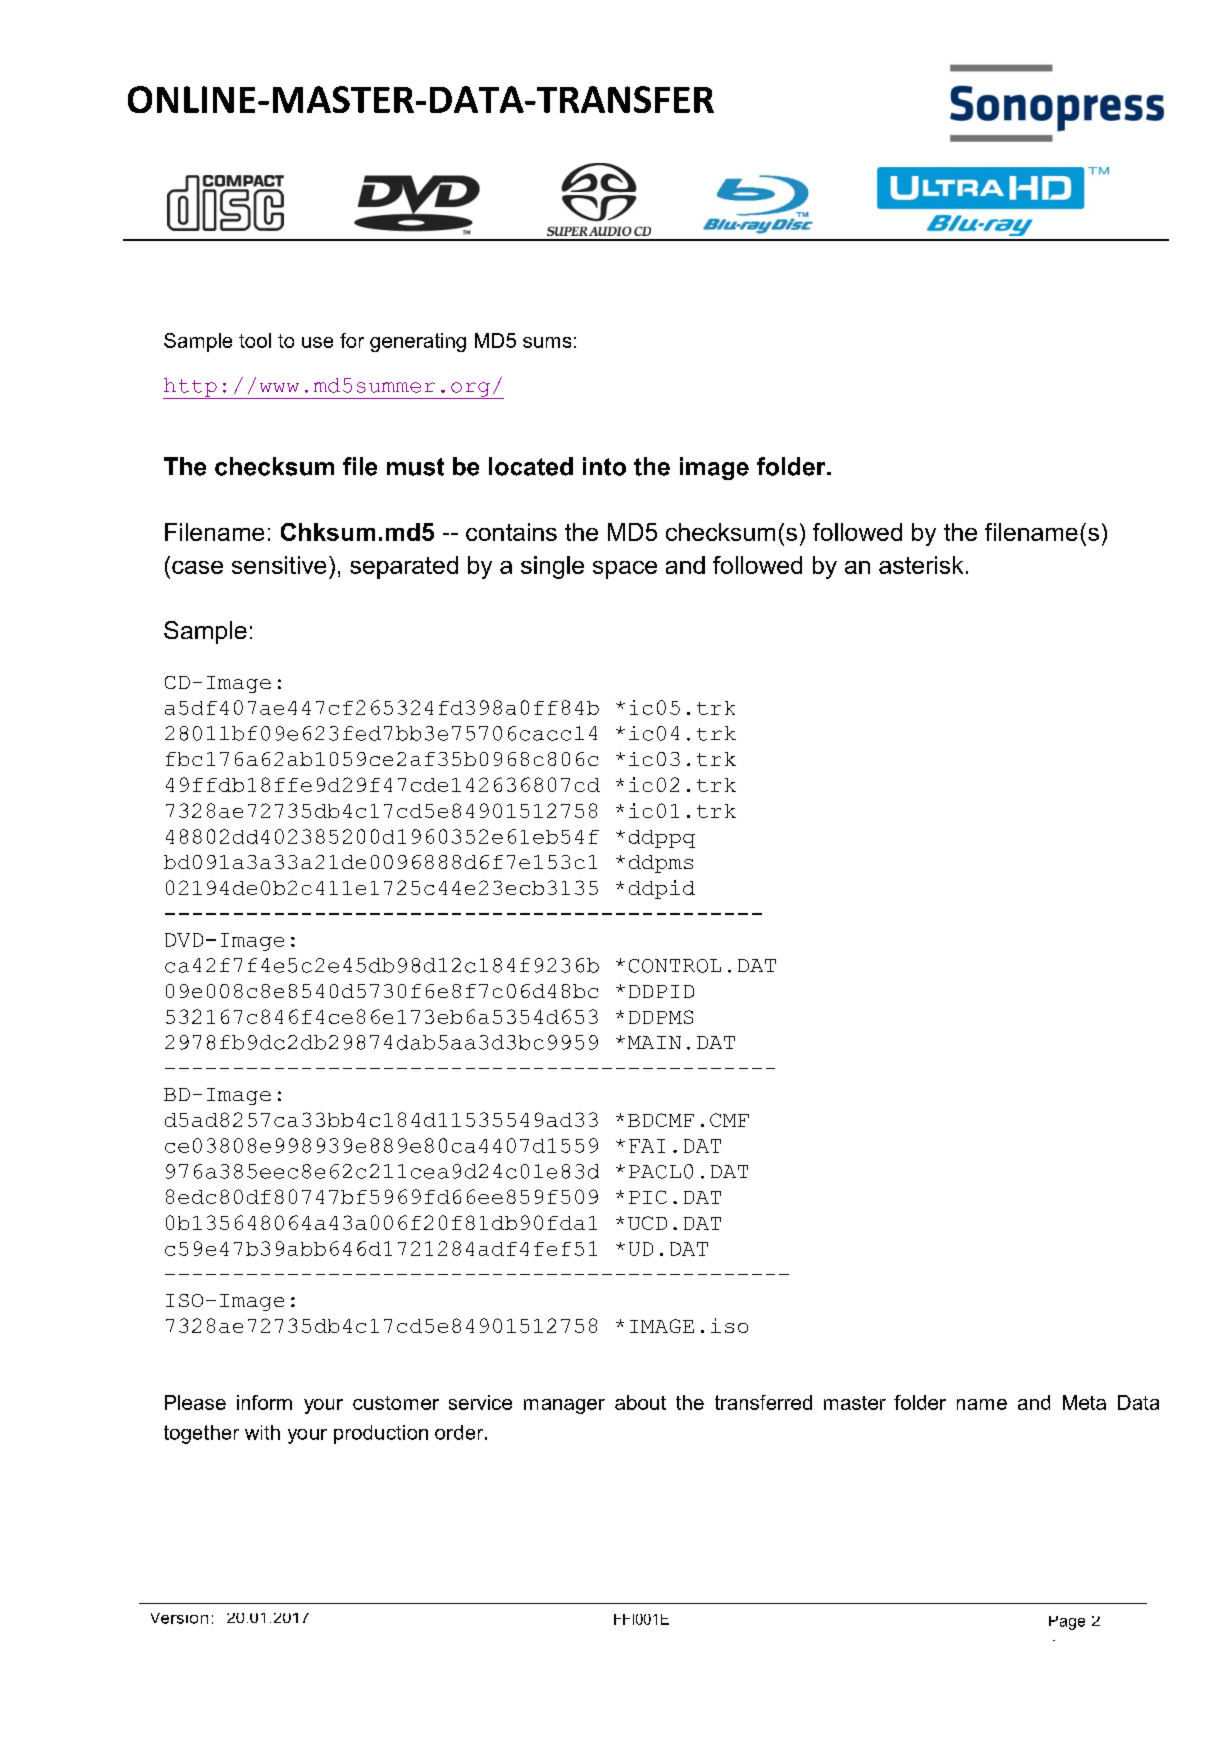 The image size is (1230, 1740). Describe the element at coordinates (640, 1402) in the page. I see `about` at that location.
